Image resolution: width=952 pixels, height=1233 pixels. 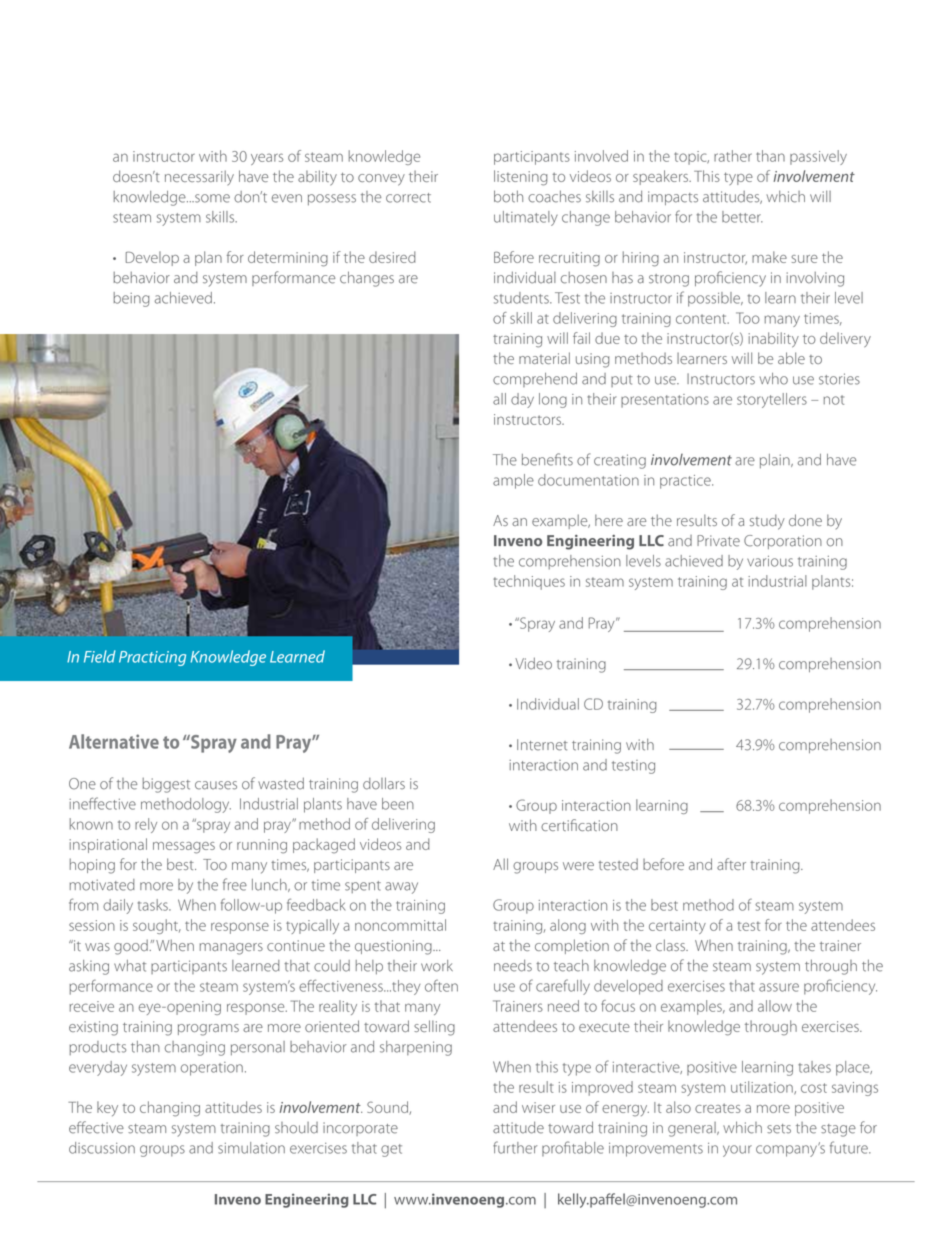 I want to click on necessarily, so click(x=199, y=178).
